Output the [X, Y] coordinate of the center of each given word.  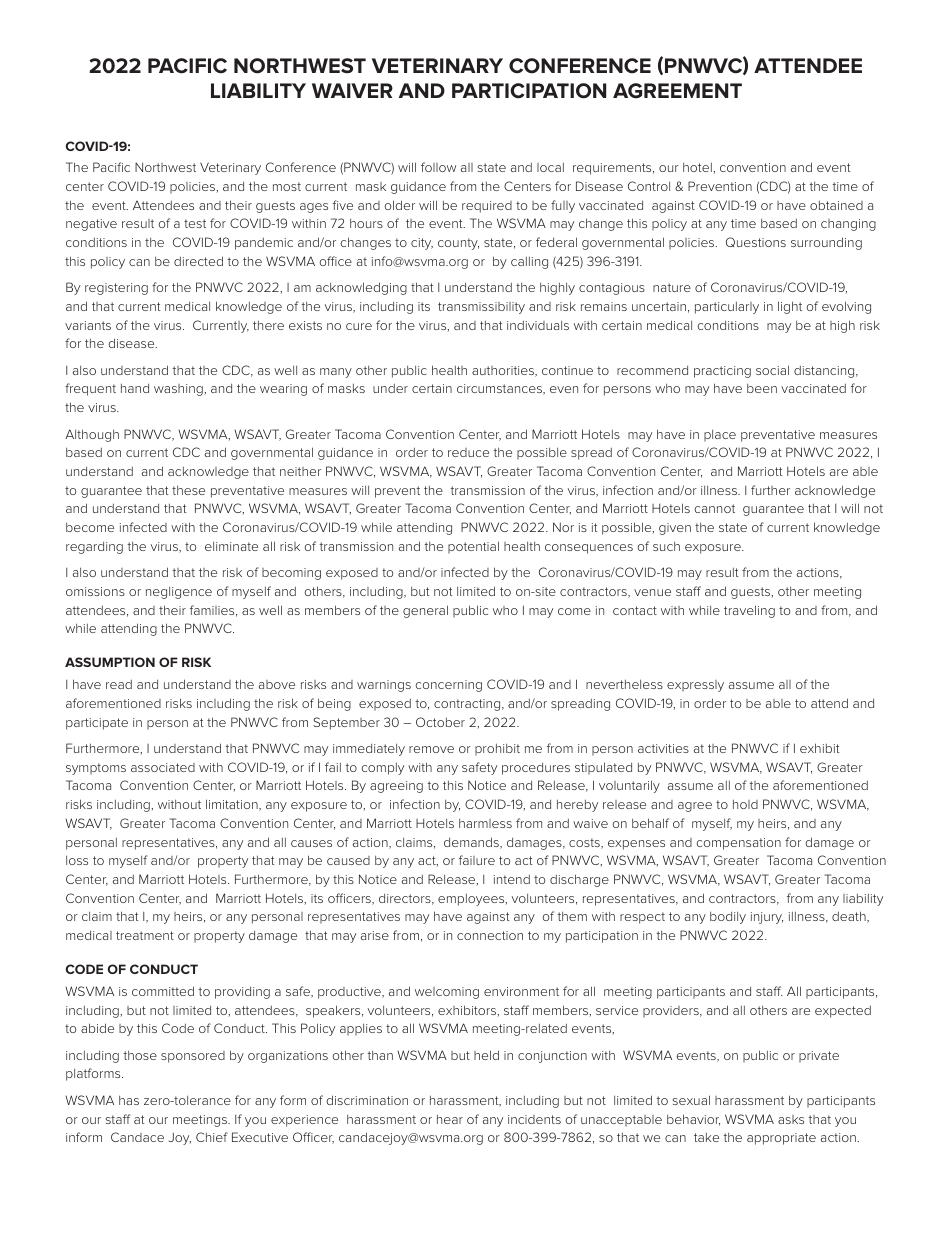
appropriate [781, 1139]
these [188, 490]
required [487, 207]
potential [473, 547]
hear [450, 1119]
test [195, 223]
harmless [485, 823]
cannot [714, 508]
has [129, 1100]
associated [163, 767]
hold [745, 804]
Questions [756, 242]
